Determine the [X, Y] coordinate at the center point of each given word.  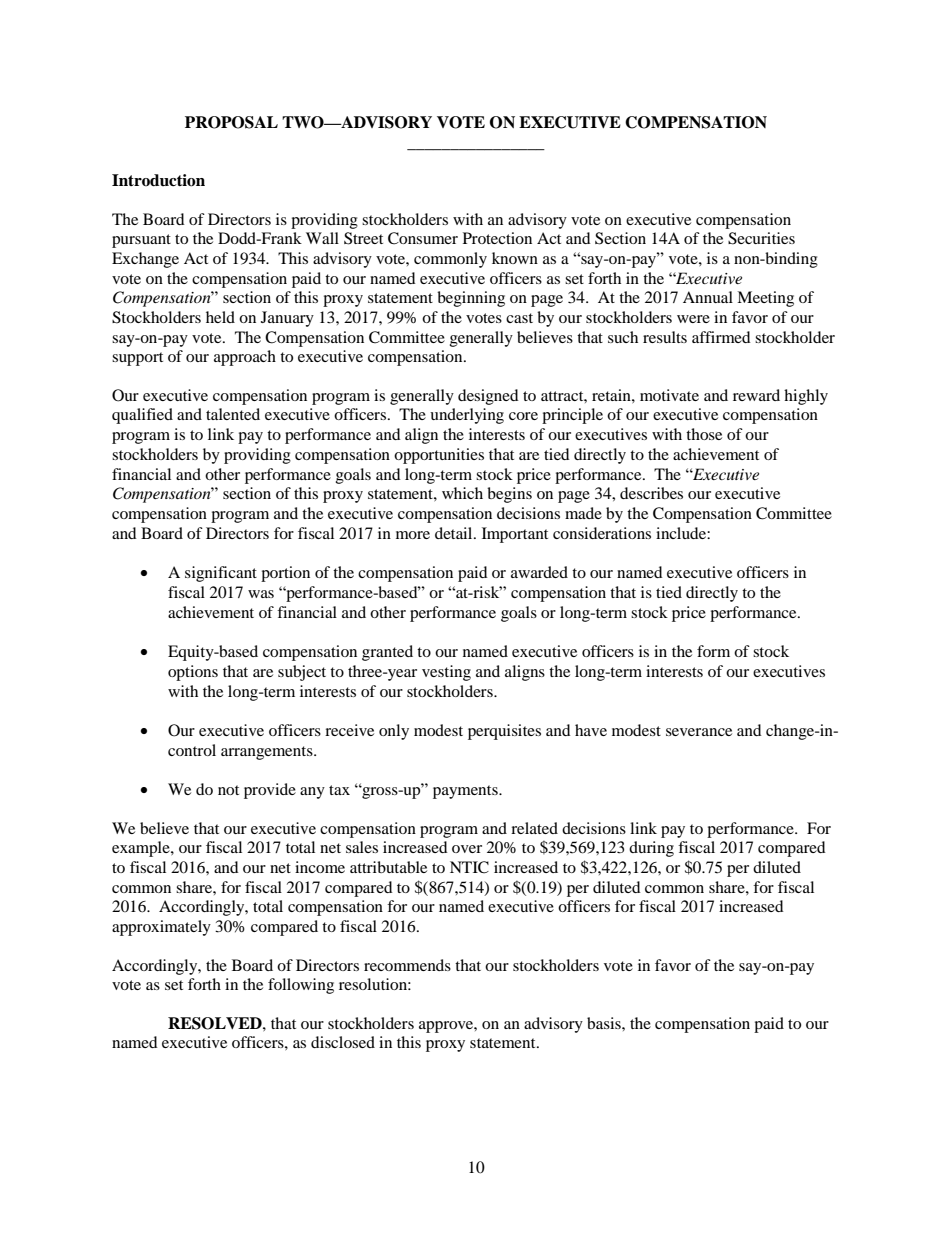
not [228, 790]
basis [605, 1023]
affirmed [721, 337]
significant [221, 574]
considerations [602, 533]
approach [245, 358]
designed [488, 397]
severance [699, 732]
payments [466, 792]
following [301, 986]
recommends [407, 965]
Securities [761, 238]
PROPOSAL [231, 122]
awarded [539, 572]
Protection [497, 238]
